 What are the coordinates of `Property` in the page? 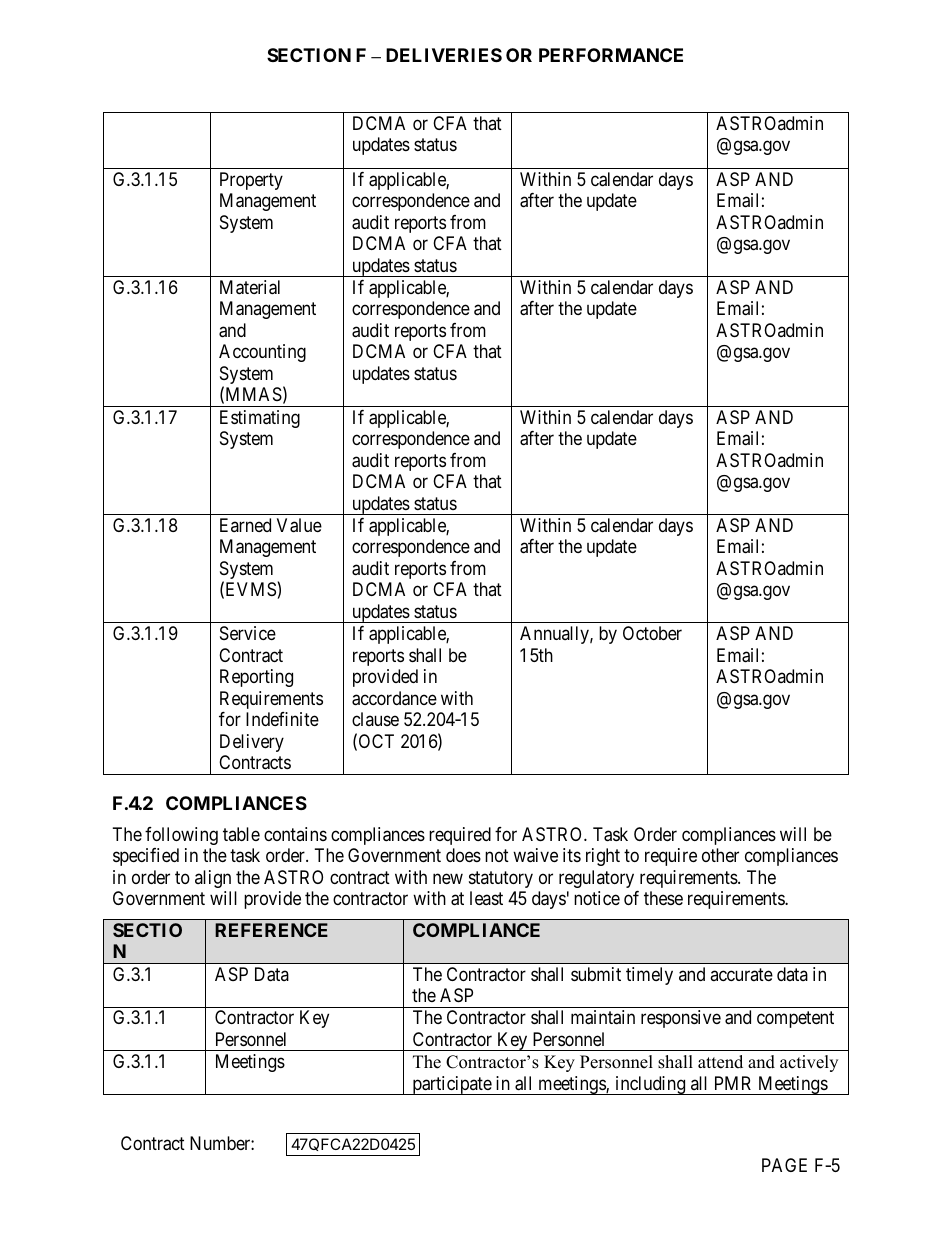 It's located at (251, 181).
